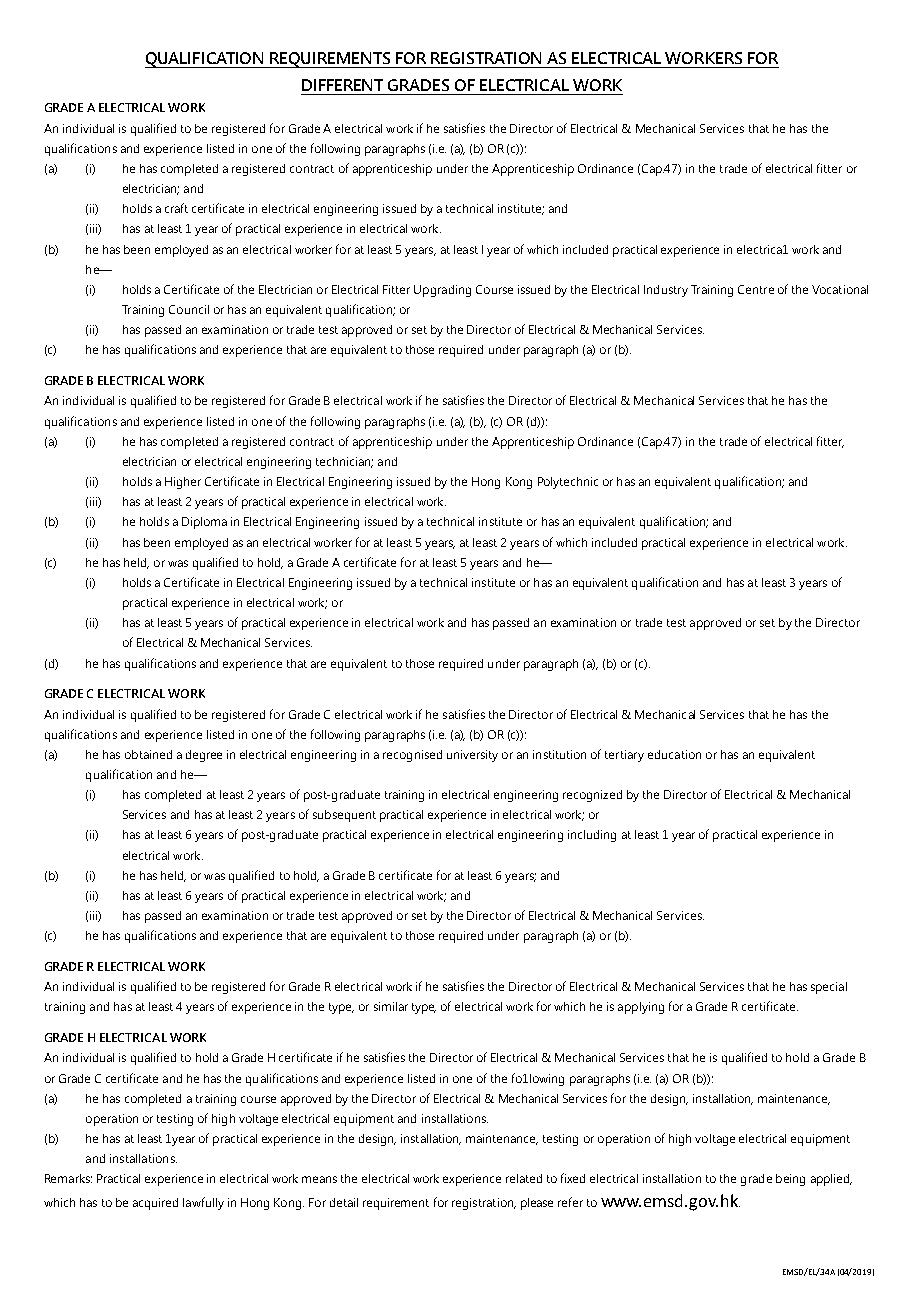 The height and width of the image is (1308, 924). Describe the element at coordinates (148, 754) in the image. I see `obtained` at that location.
